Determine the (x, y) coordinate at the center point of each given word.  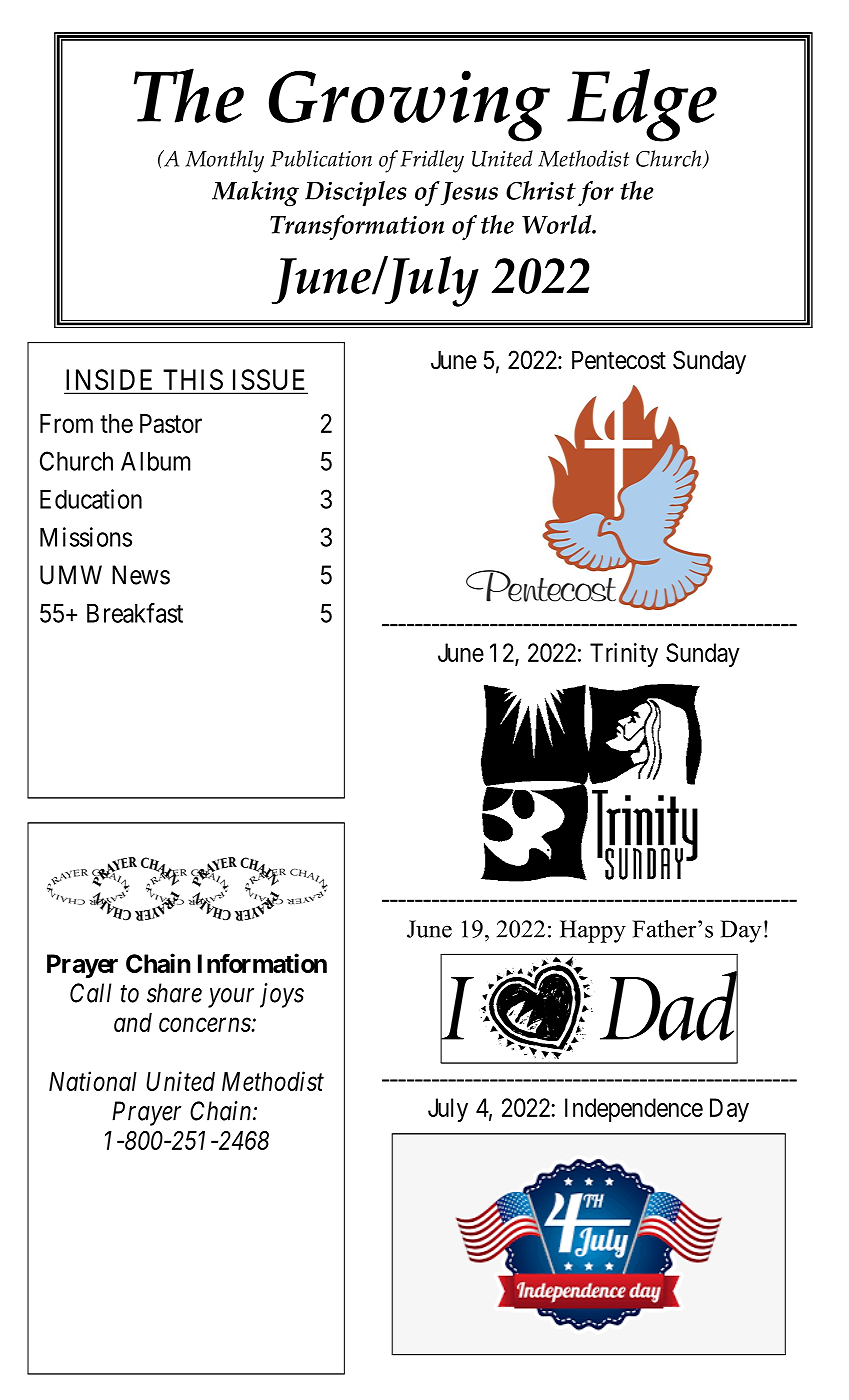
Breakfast (135, 613)
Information (262, 963)
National (93, 1081)
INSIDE (111, 381)
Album (155, 461)
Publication (321, 158)
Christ (541, 190)
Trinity (624, 655)
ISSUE (268, 381)
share (174, 993)
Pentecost (619, 360)
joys (282, 995)
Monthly (225, 161)
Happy (593, 931)
